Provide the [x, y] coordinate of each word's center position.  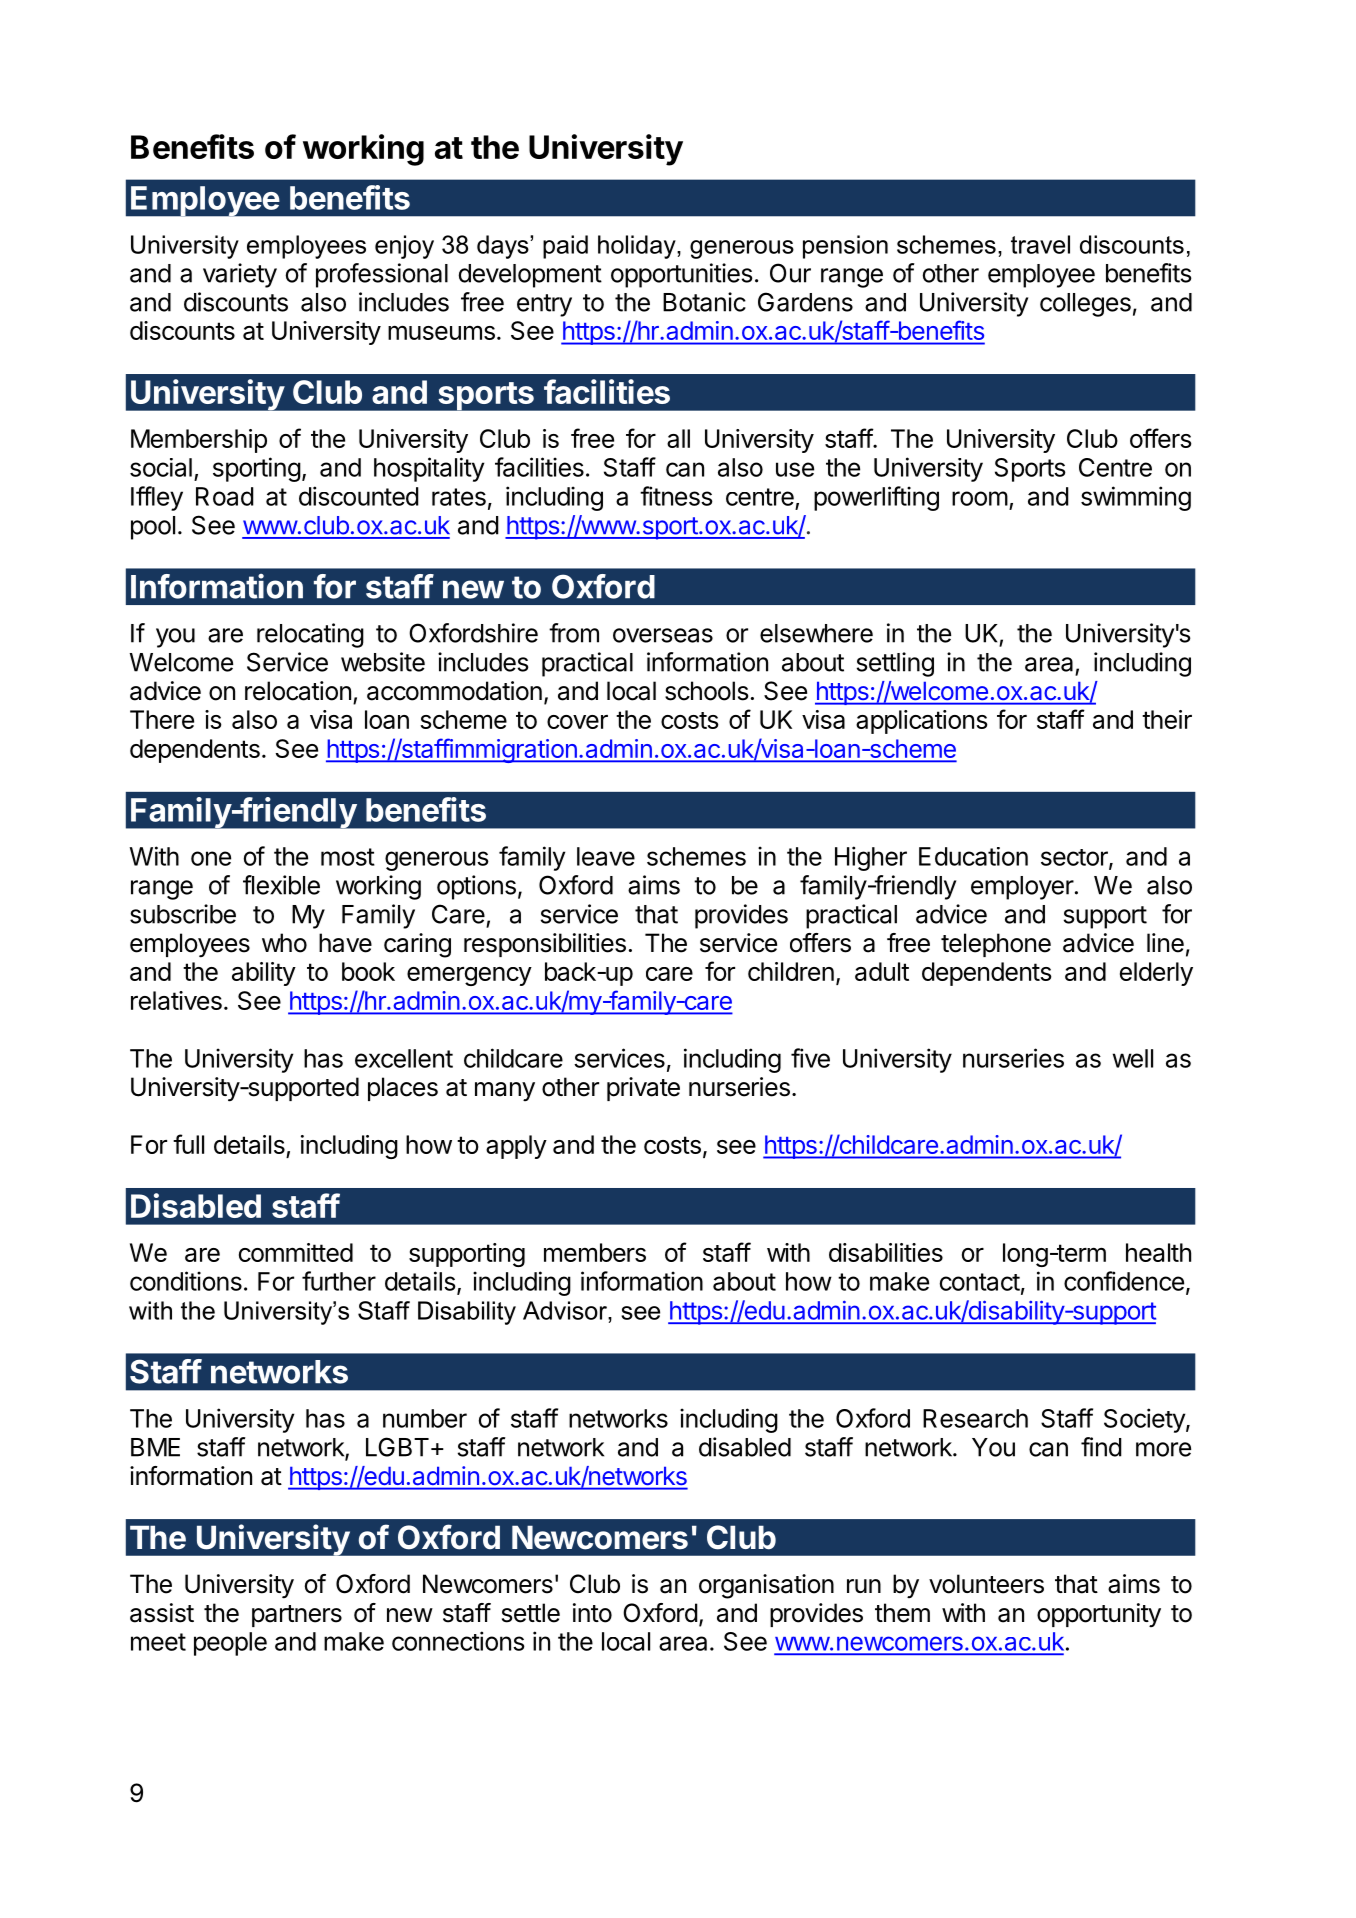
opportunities [682, 275]
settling [895, 664]
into [592, 1613]
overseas [663, 635]
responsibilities [545, 945]
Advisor [566, 1310]
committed [296, 1252]
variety [240, 275]
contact [980, 1282]
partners [297, 1616]
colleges [1085, 305]
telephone [996, 945]
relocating [310, 635]
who [284, 943]
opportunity [1099, 1615]
